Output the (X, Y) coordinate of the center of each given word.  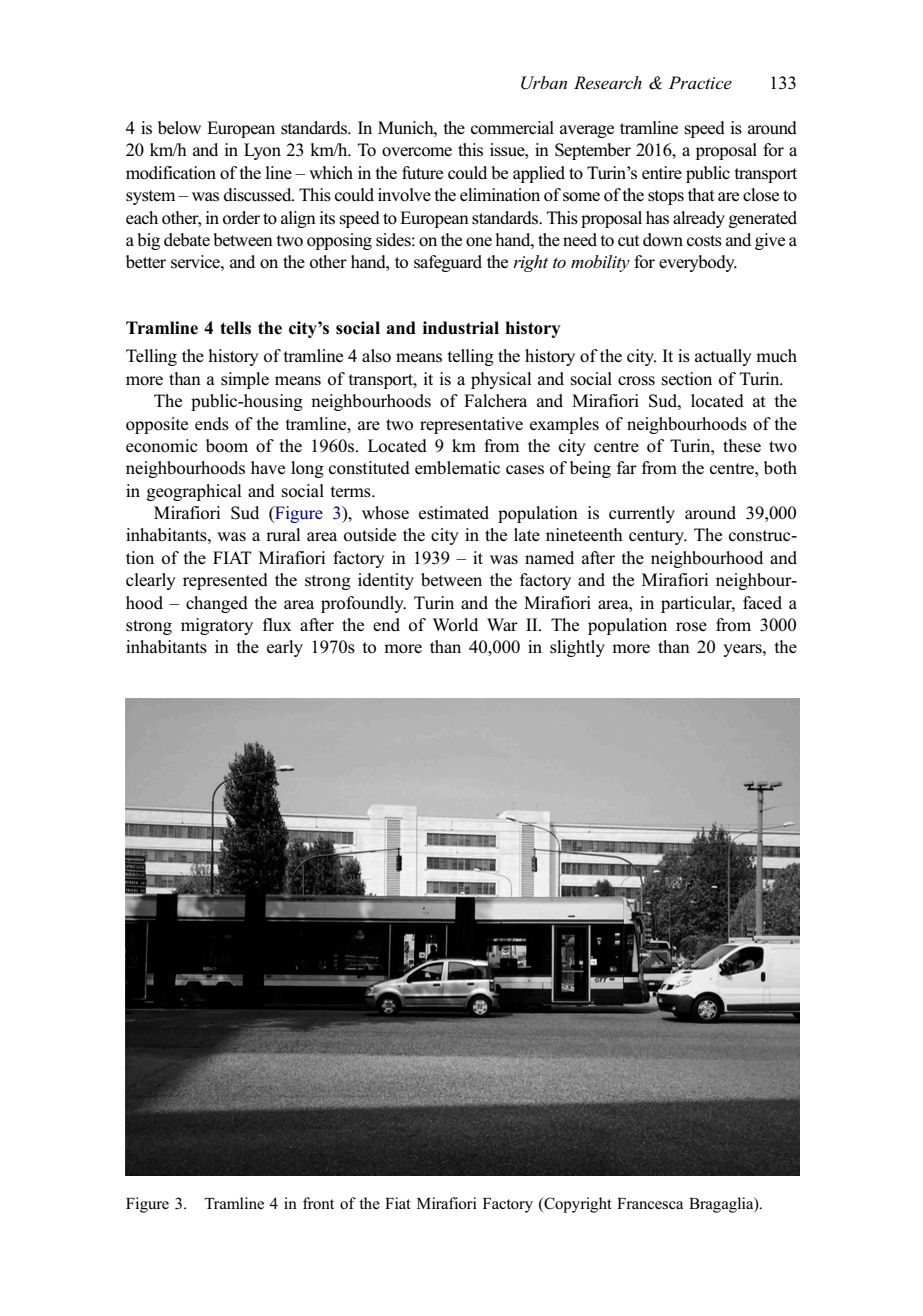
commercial (512, 128)
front (318, 1203)
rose (691, 627)
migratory (217, 626)
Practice (700, 83)
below (179, 128)
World (455, 625)
